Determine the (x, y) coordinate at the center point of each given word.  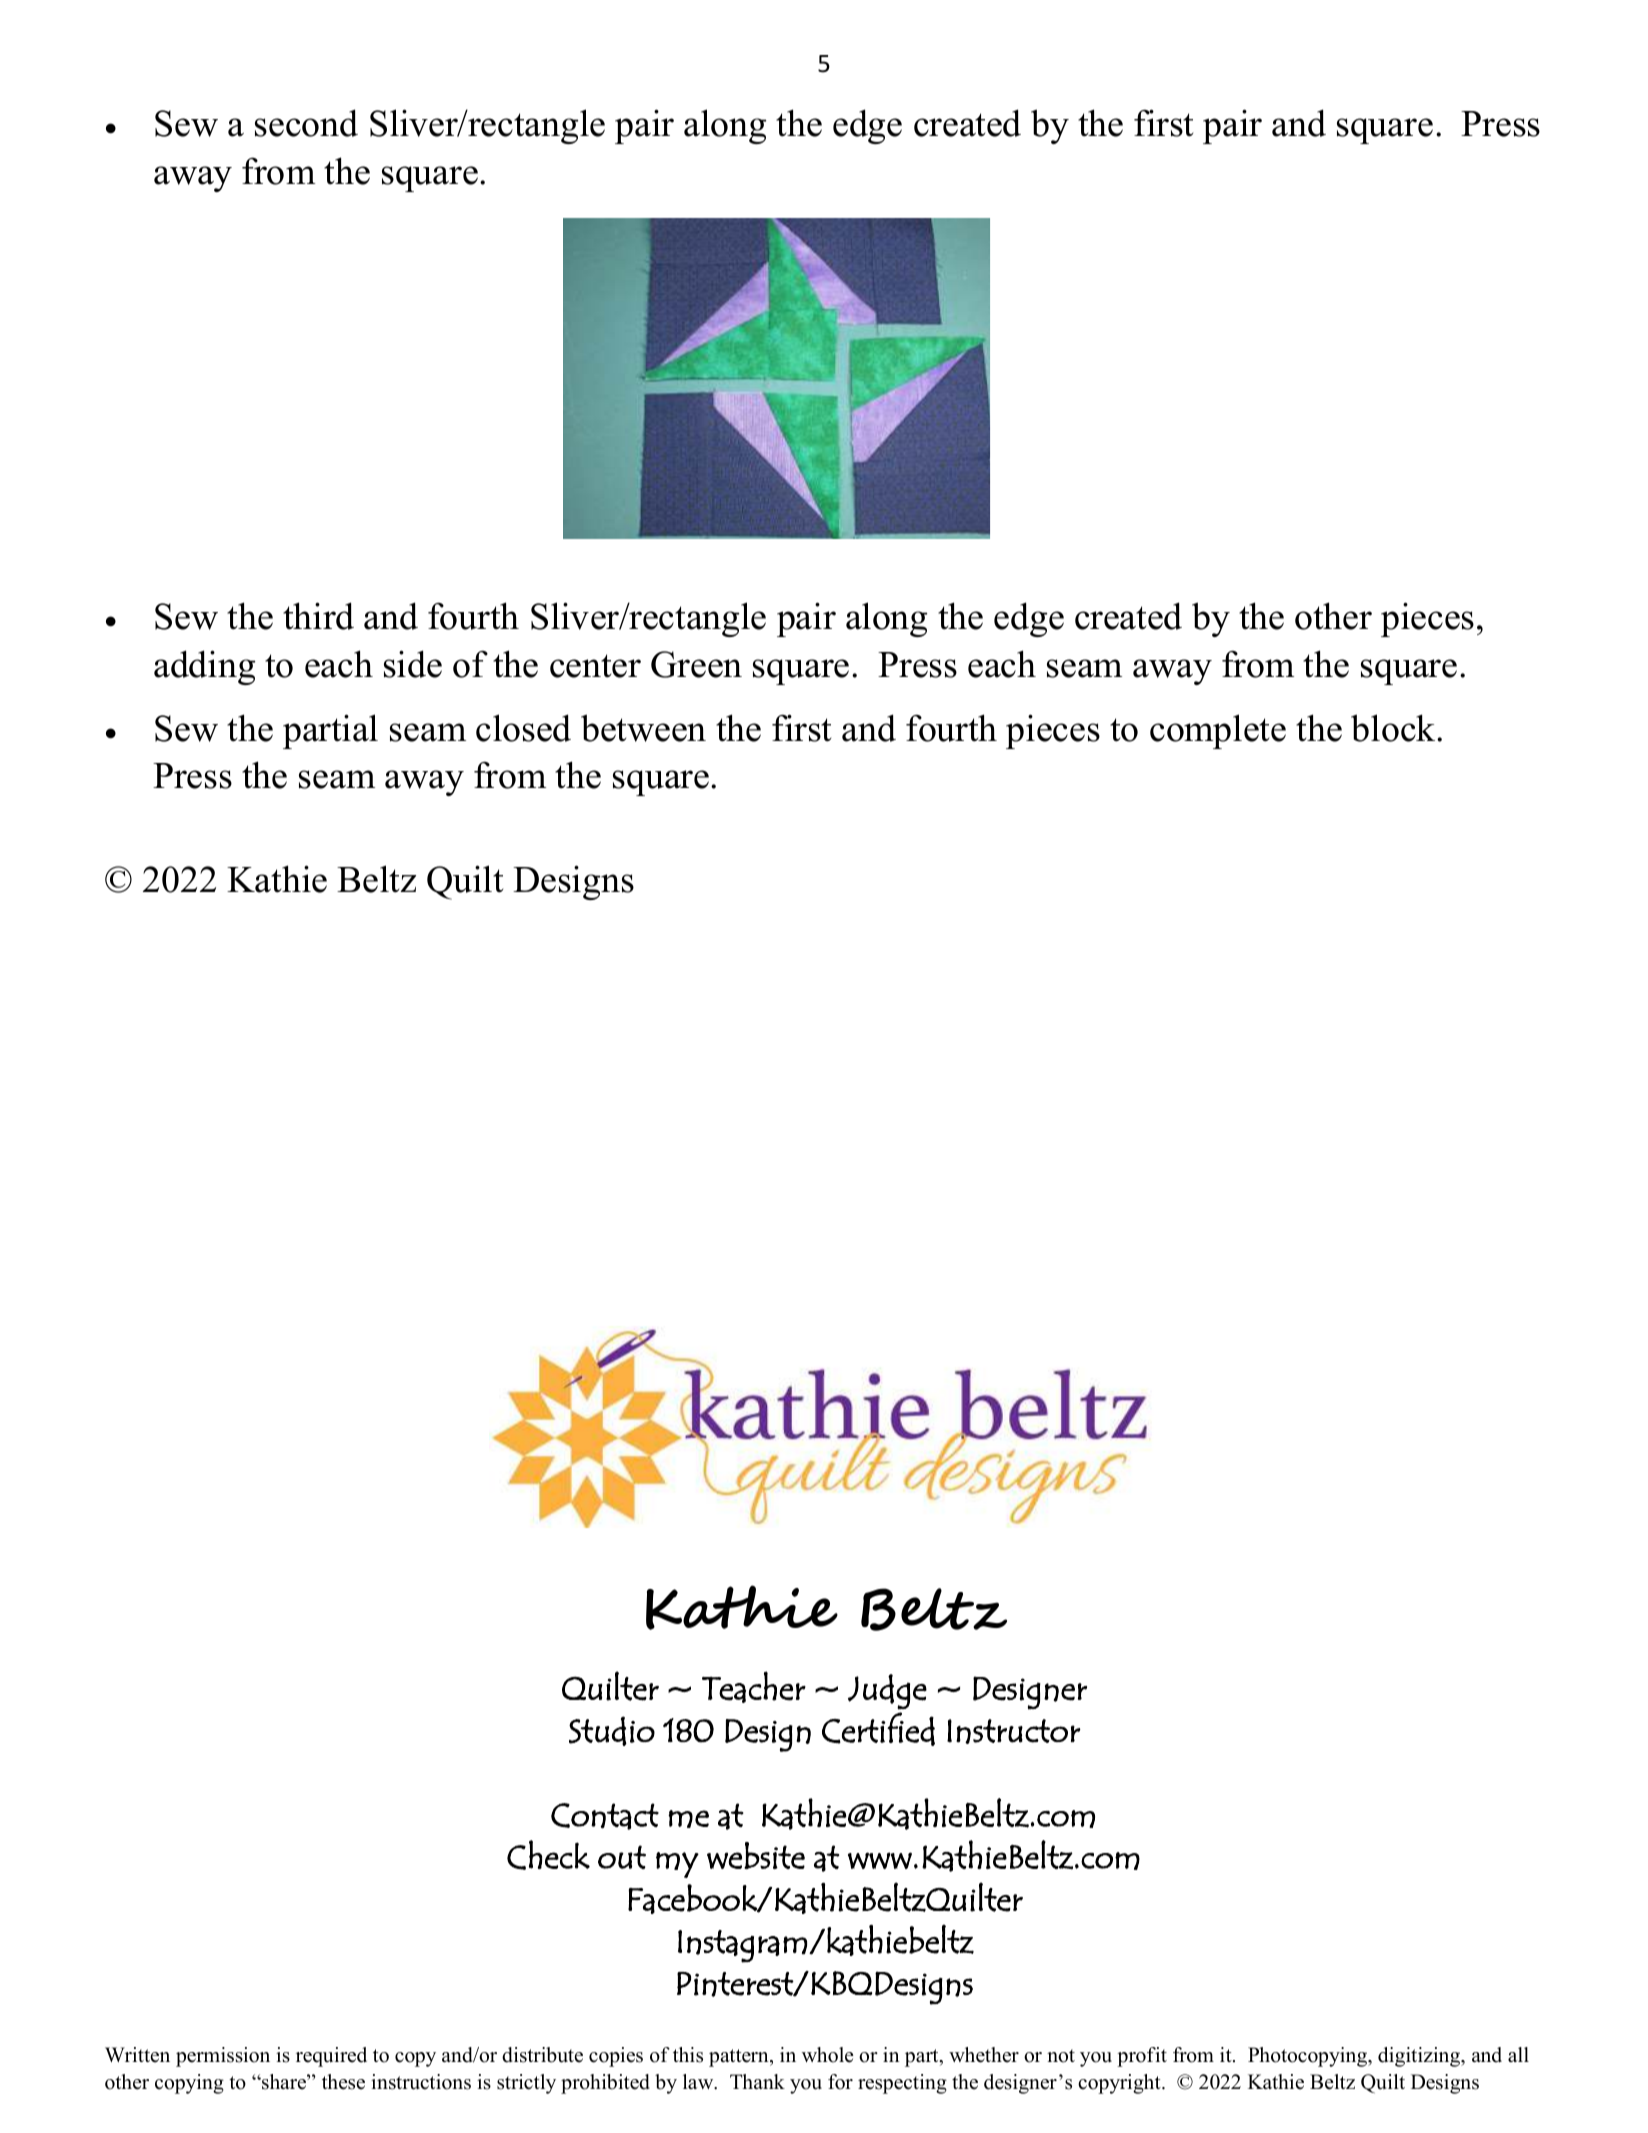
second (306, 123)
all (1518, 2054)
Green (696, 664)
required (331, 2057)
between (643, 728)
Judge (887, 1692)
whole (828, 2055)
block (1394, 728)
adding (204, 667)
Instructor (1014, 1731)
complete (1218, 731)
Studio (612, 1731)
